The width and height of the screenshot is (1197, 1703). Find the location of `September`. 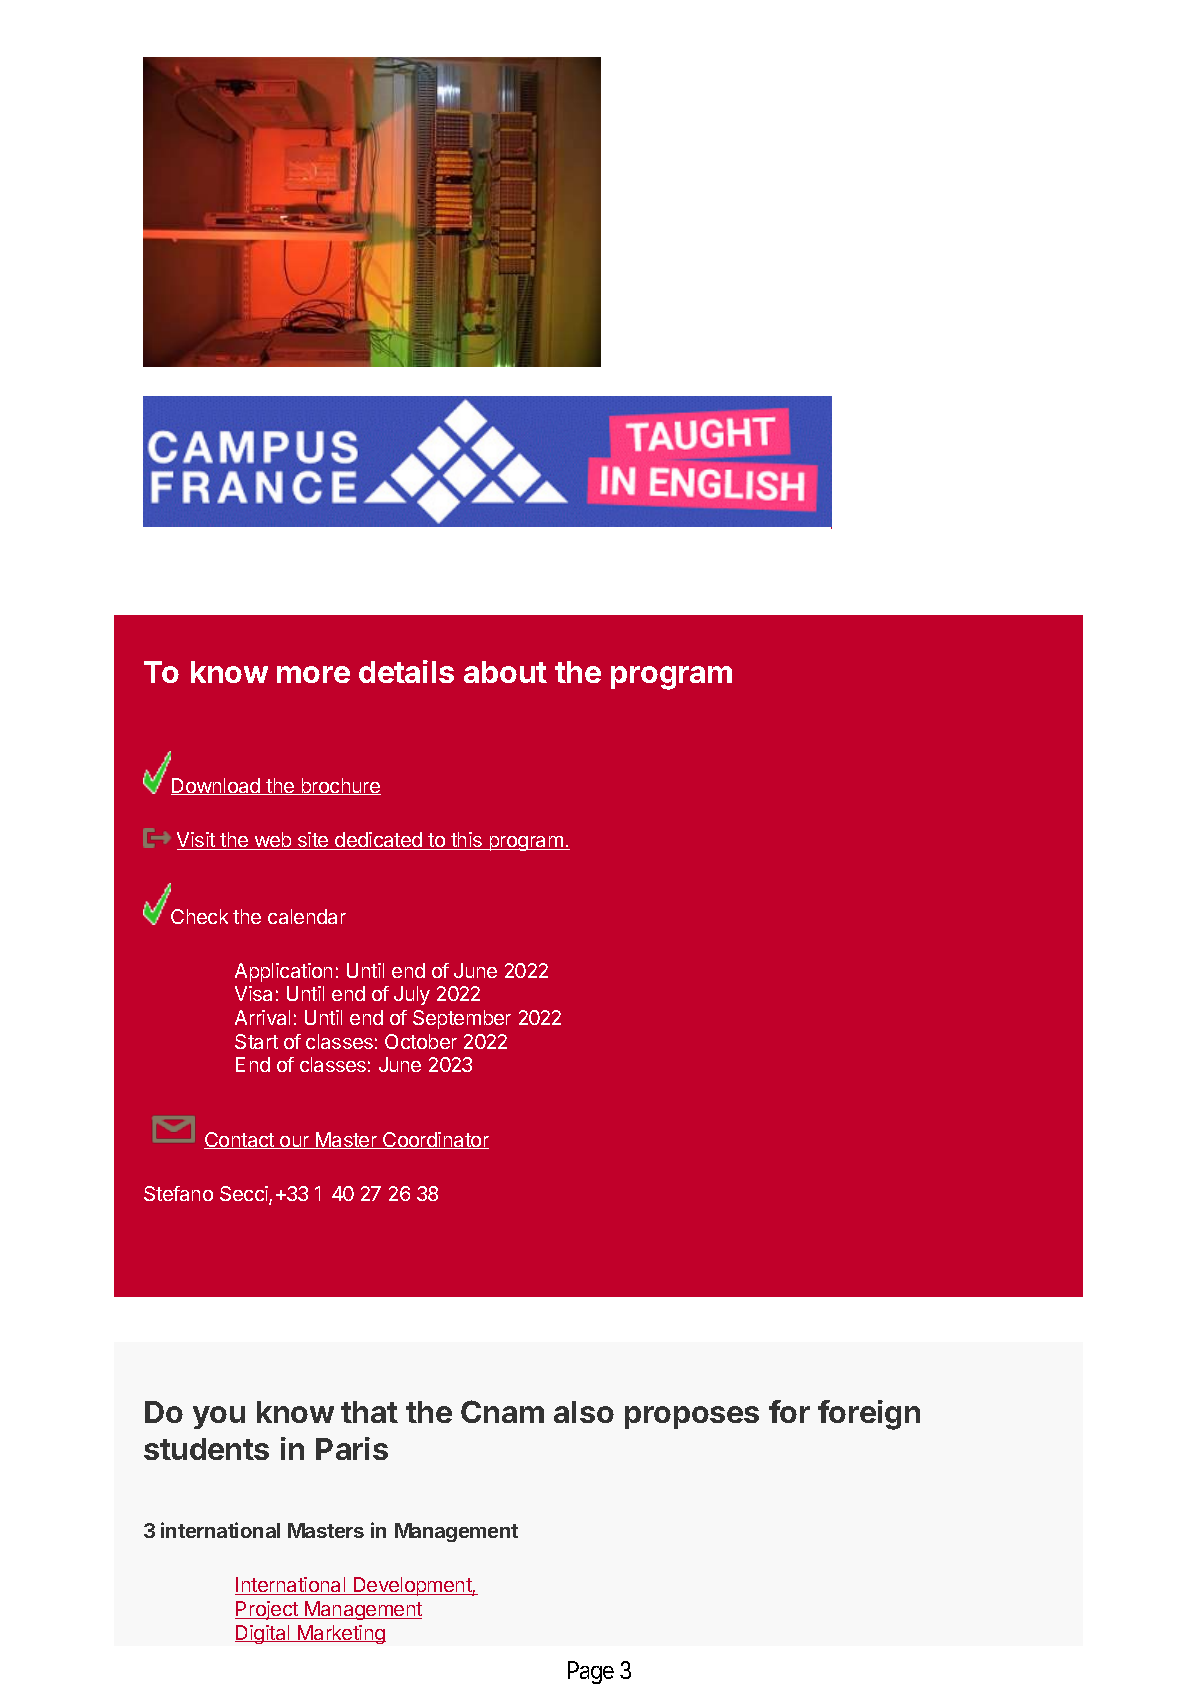

September is located at coordinates (462, 1019).
